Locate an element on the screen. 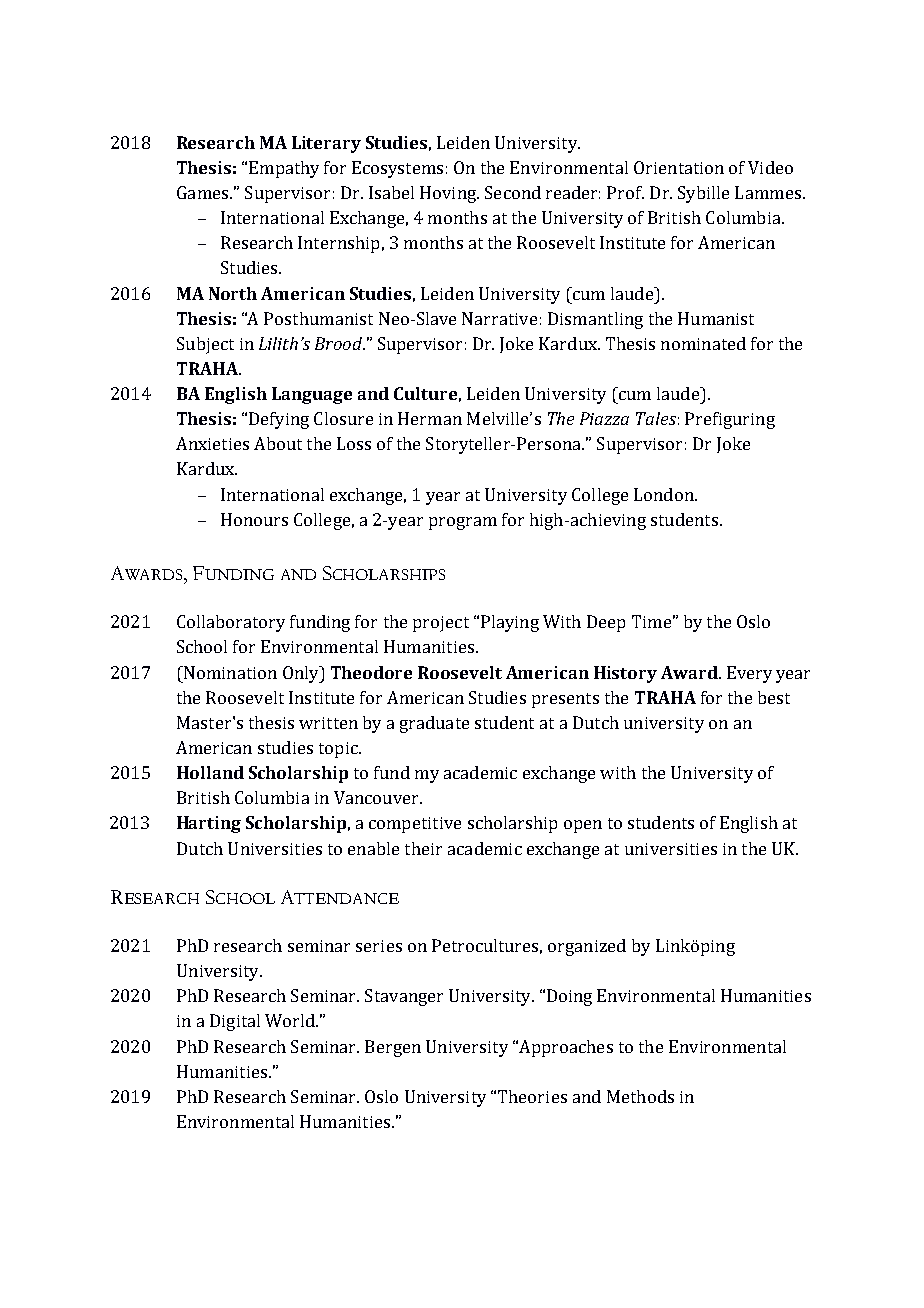 This screenshot has width=924, height=1308. Second is located at coordinates (513, 192).
